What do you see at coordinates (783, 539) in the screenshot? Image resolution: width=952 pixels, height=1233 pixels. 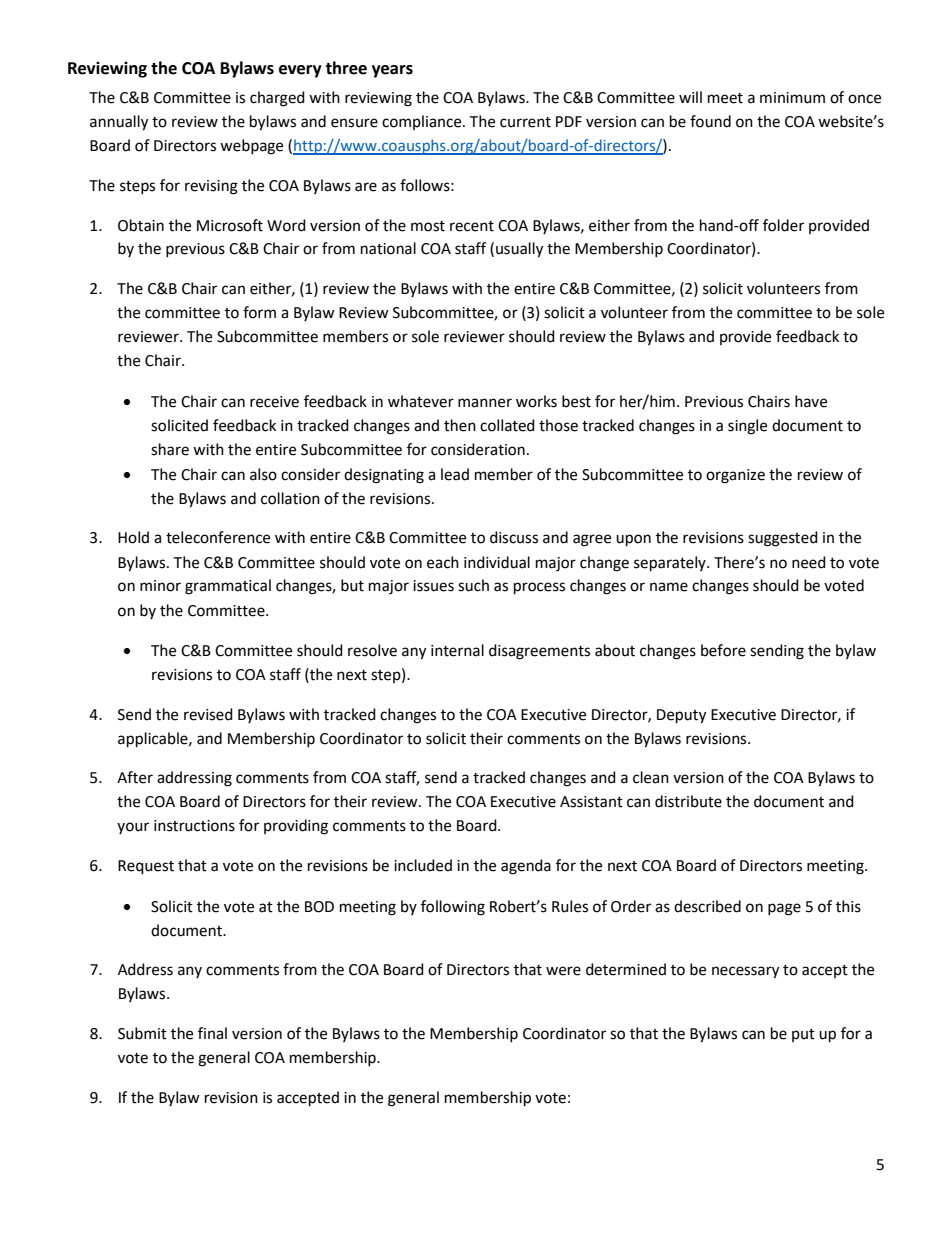 I see `suggested` at bounding box center [783, 539].
